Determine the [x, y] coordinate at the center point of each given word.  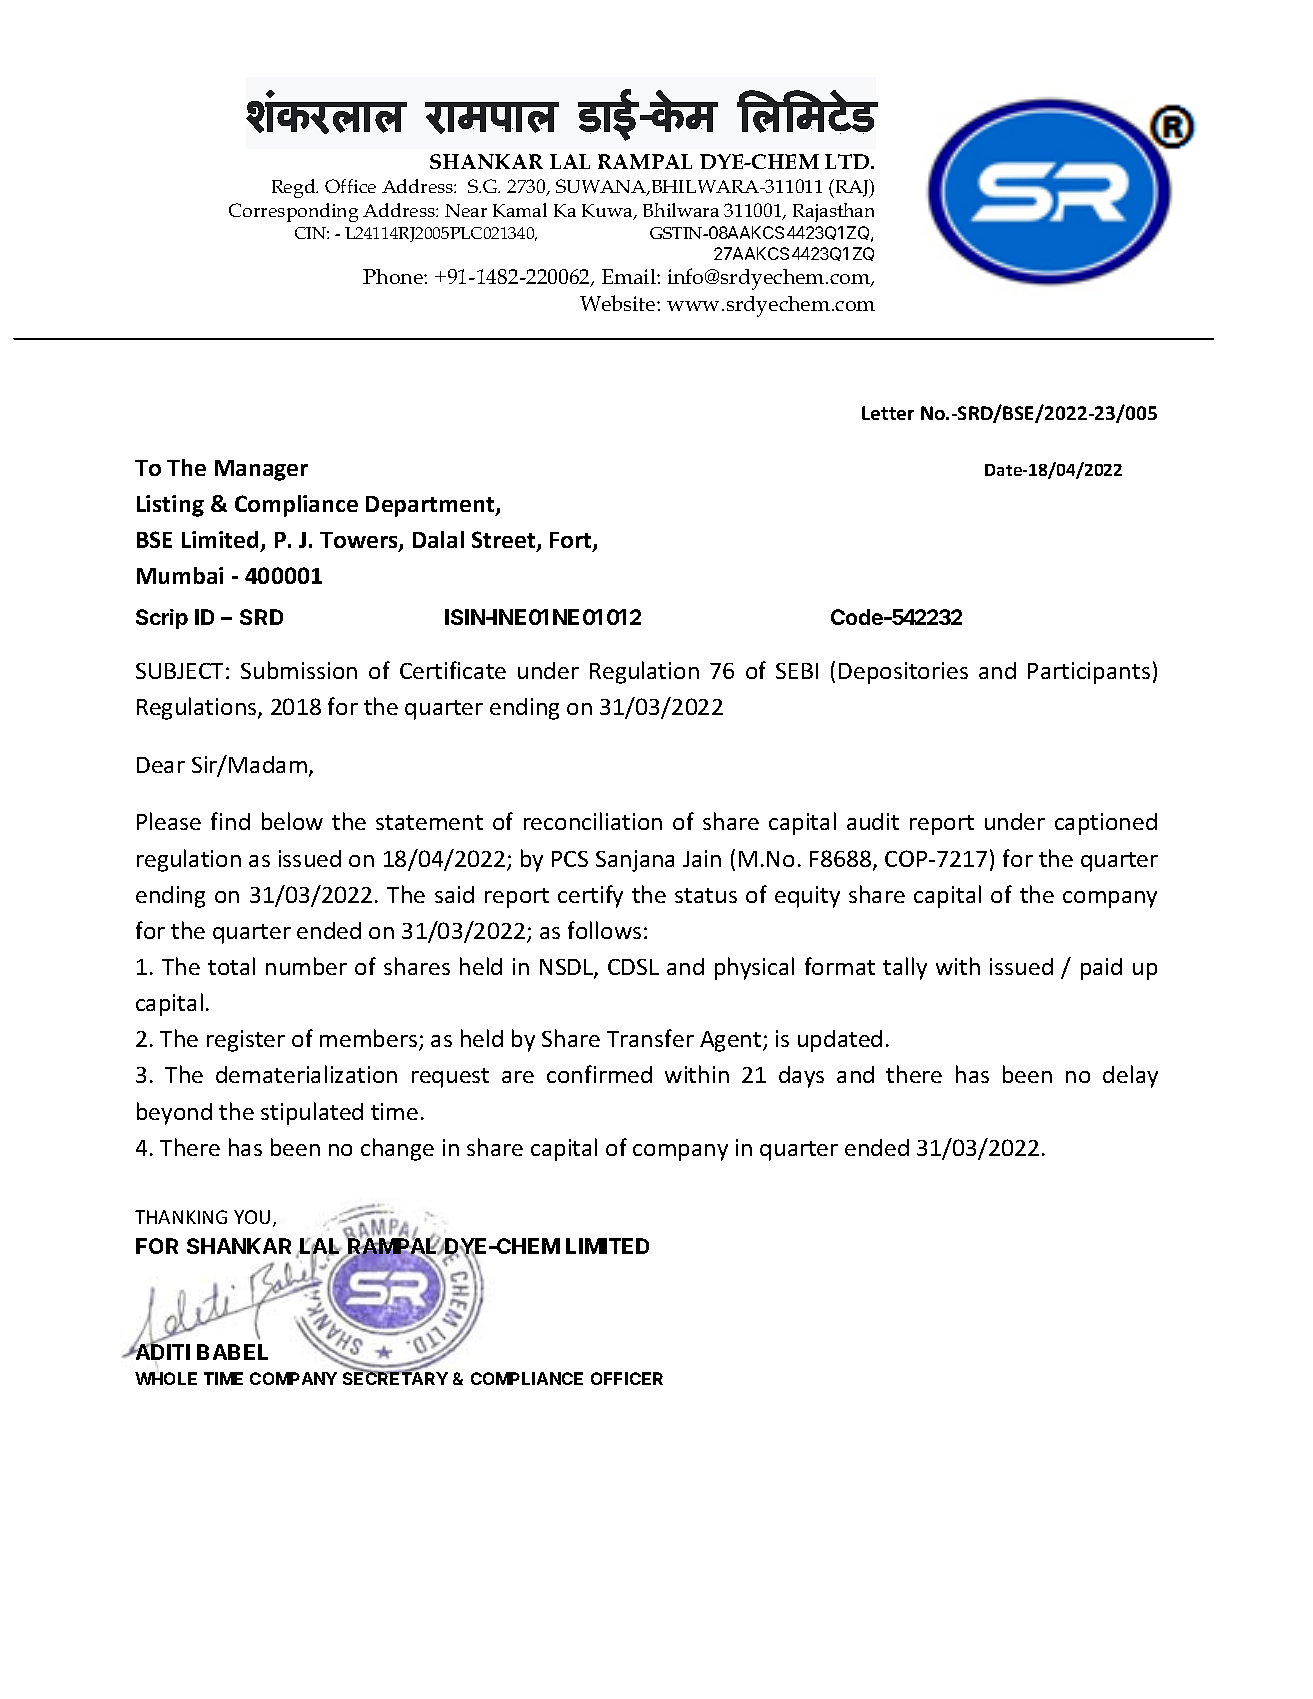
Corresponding [293, 212]
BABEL [232, 1352]
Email [630, 276]
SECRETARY [395, 1377]
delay [1130, 1076]
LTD [848, 161]
